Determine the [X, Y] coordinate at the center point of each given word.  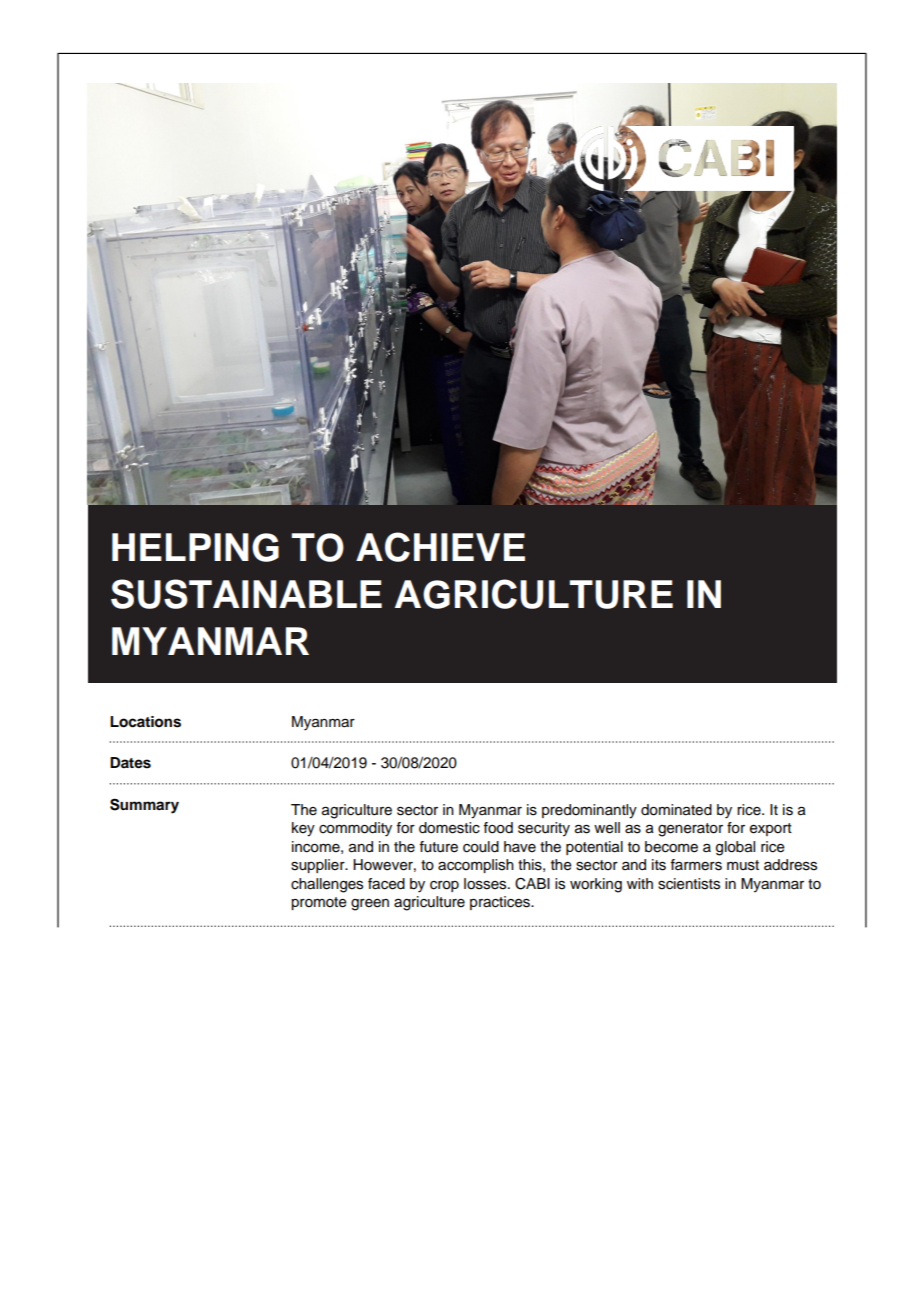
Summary [144, 806]
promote [319, 903]
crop [444, 886]
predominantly [589, 811]
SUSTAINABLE [246, 594]
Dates [130, 763]
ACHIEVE [440, 547]
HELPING [195, 547]
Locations [145, 722]
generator [690, 830]
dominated [676, 810]
